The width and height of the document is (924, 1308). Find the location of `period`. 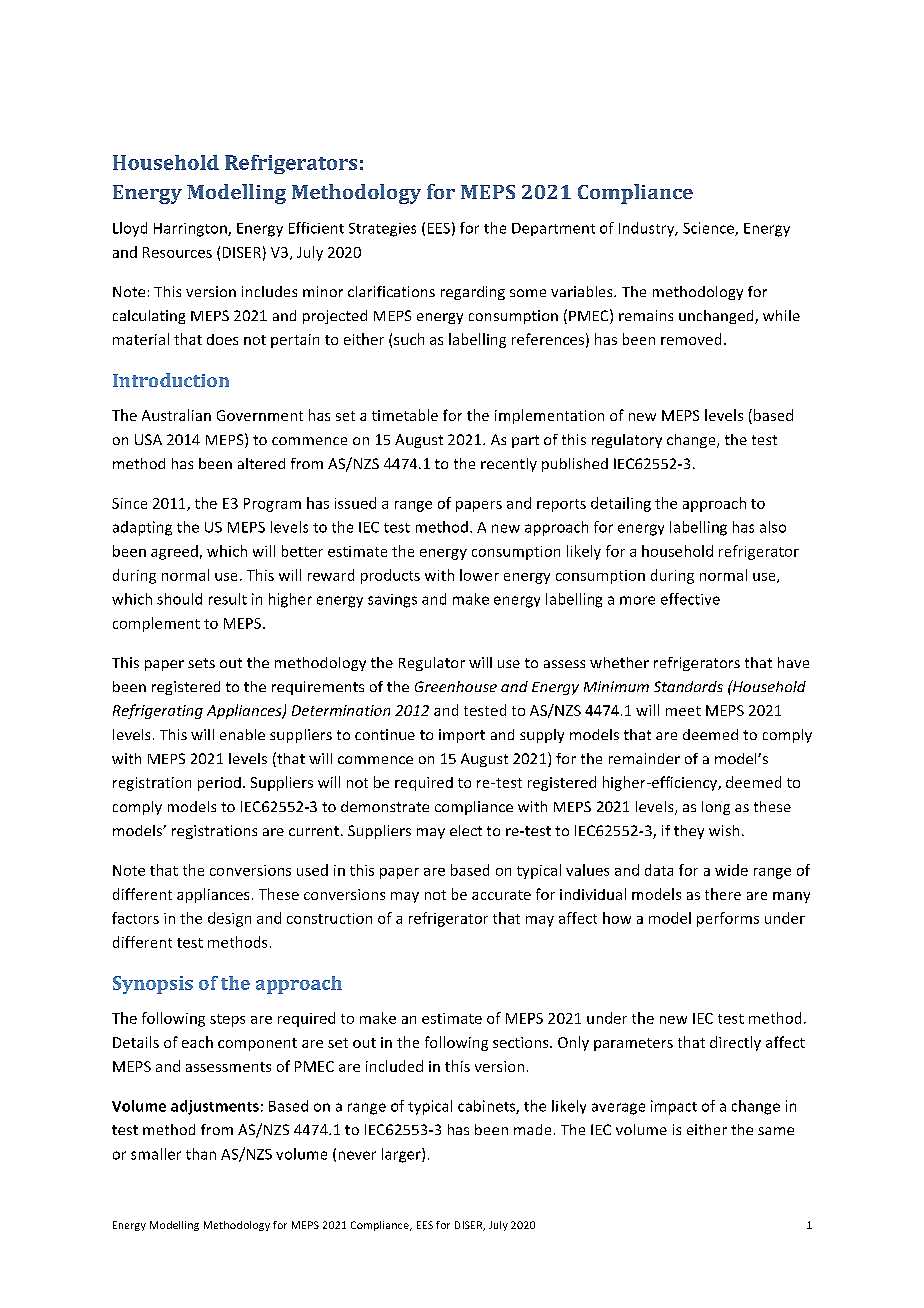

period is located at coordinates (219, 784).
